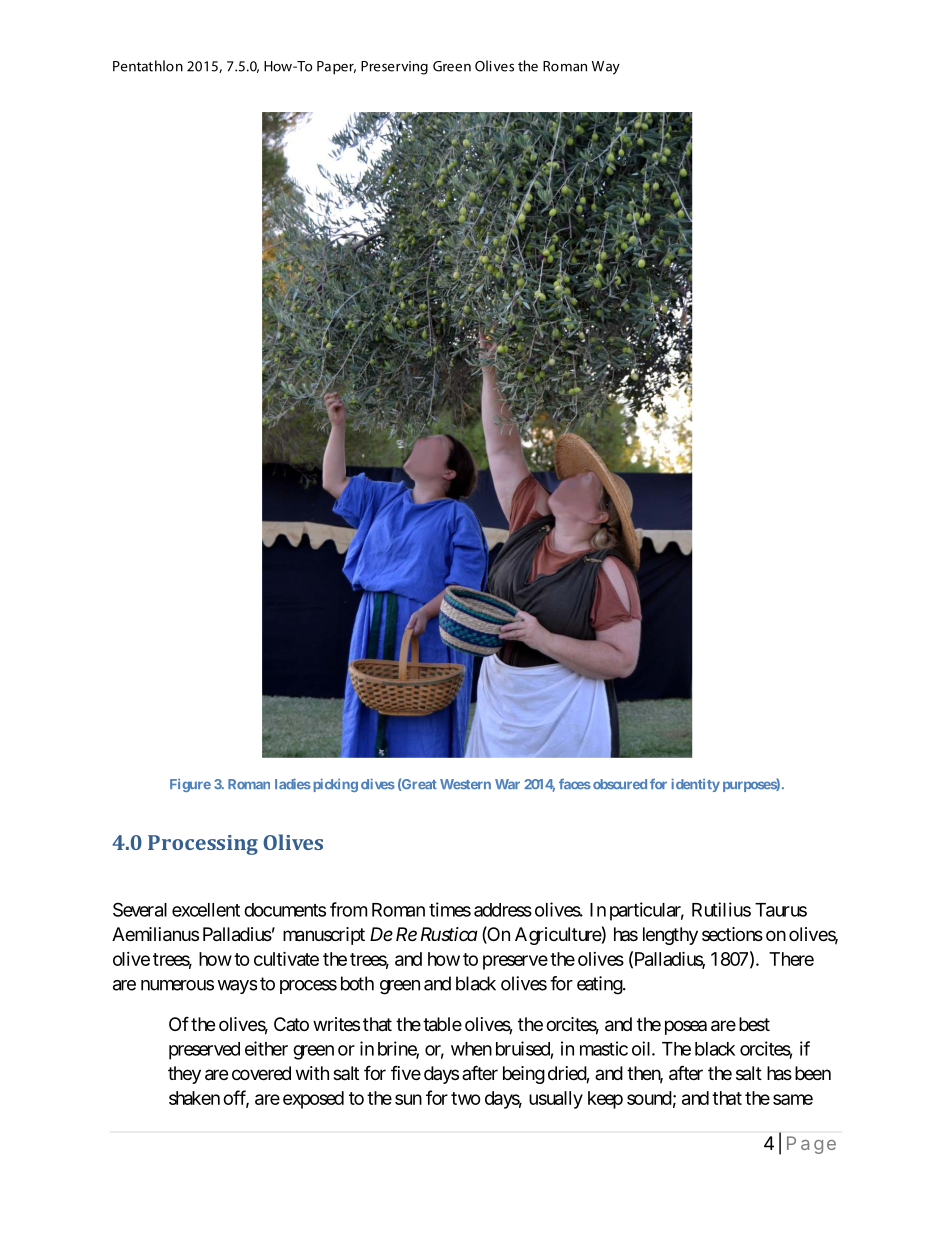 Image resolution: width=952 pixels, height=1233 pixels. Describe the element at coordinates (465, 784) in the document. I see `Western` at that location.
